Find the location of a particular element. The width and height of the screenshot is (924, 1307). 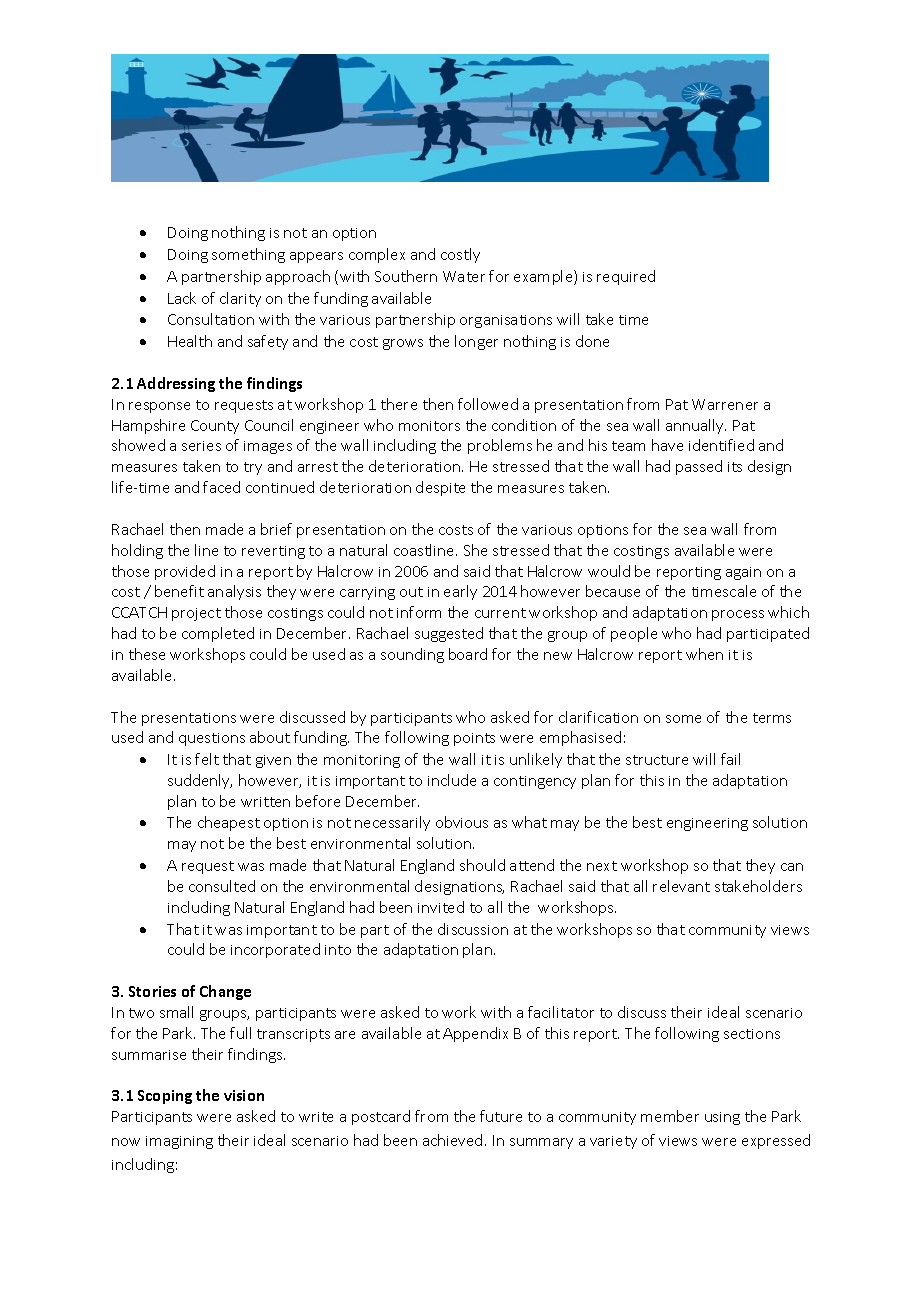

points is located at coordinates (474, 739).
